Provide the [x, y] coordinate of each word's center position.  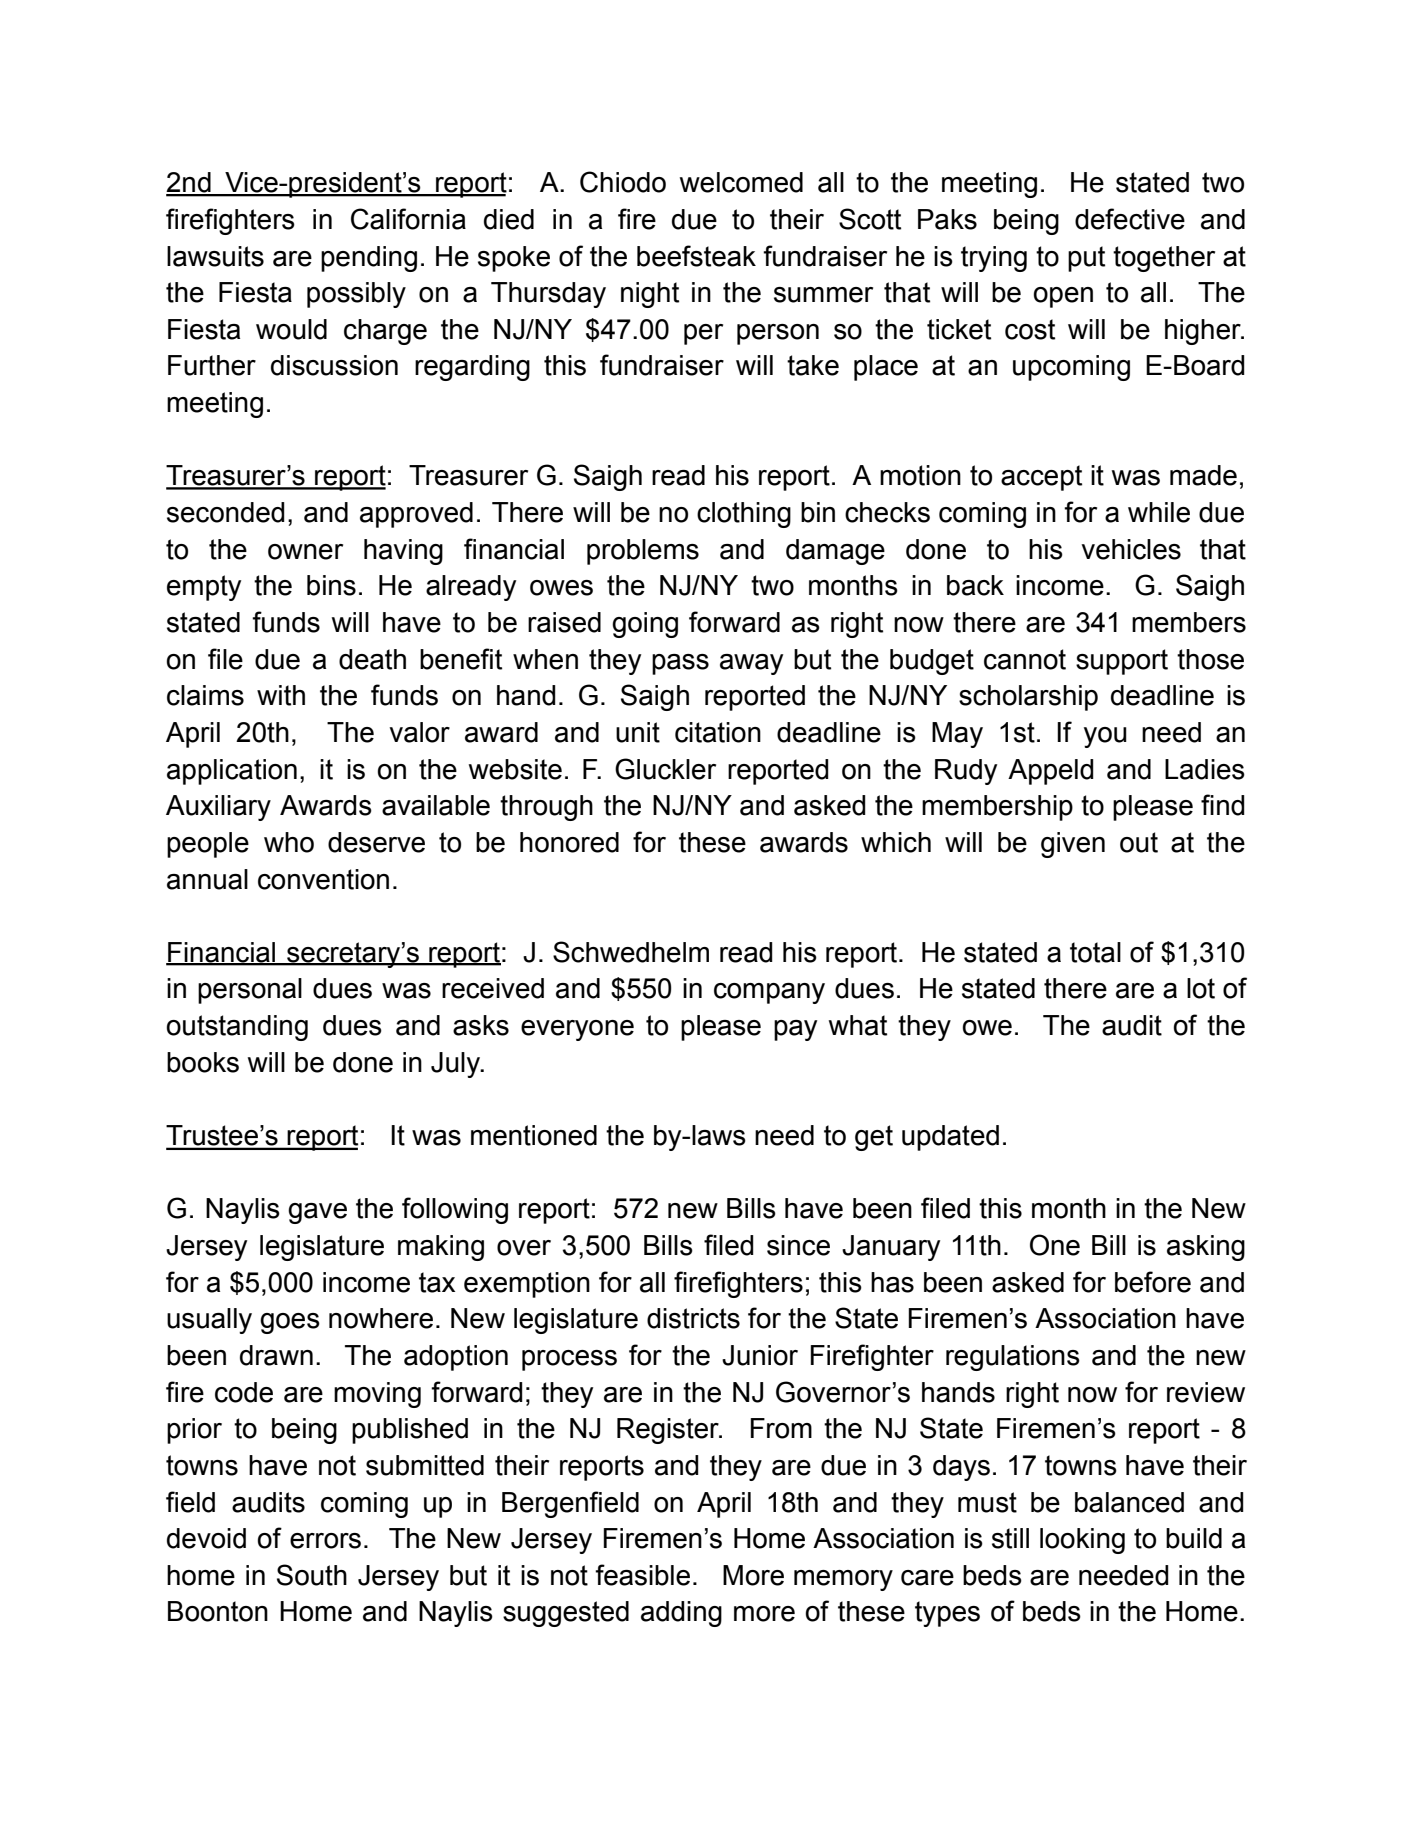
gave [317, 1213]
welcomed [741, 182]
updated [950, 1138]
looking [1082, 1541]
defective [1130, 219]
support [1122, 662]
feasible [642, 1575]
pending [369, 259]
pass [680, 664]
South [312, 1575]
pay [795, 1030]
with [281, 695]
